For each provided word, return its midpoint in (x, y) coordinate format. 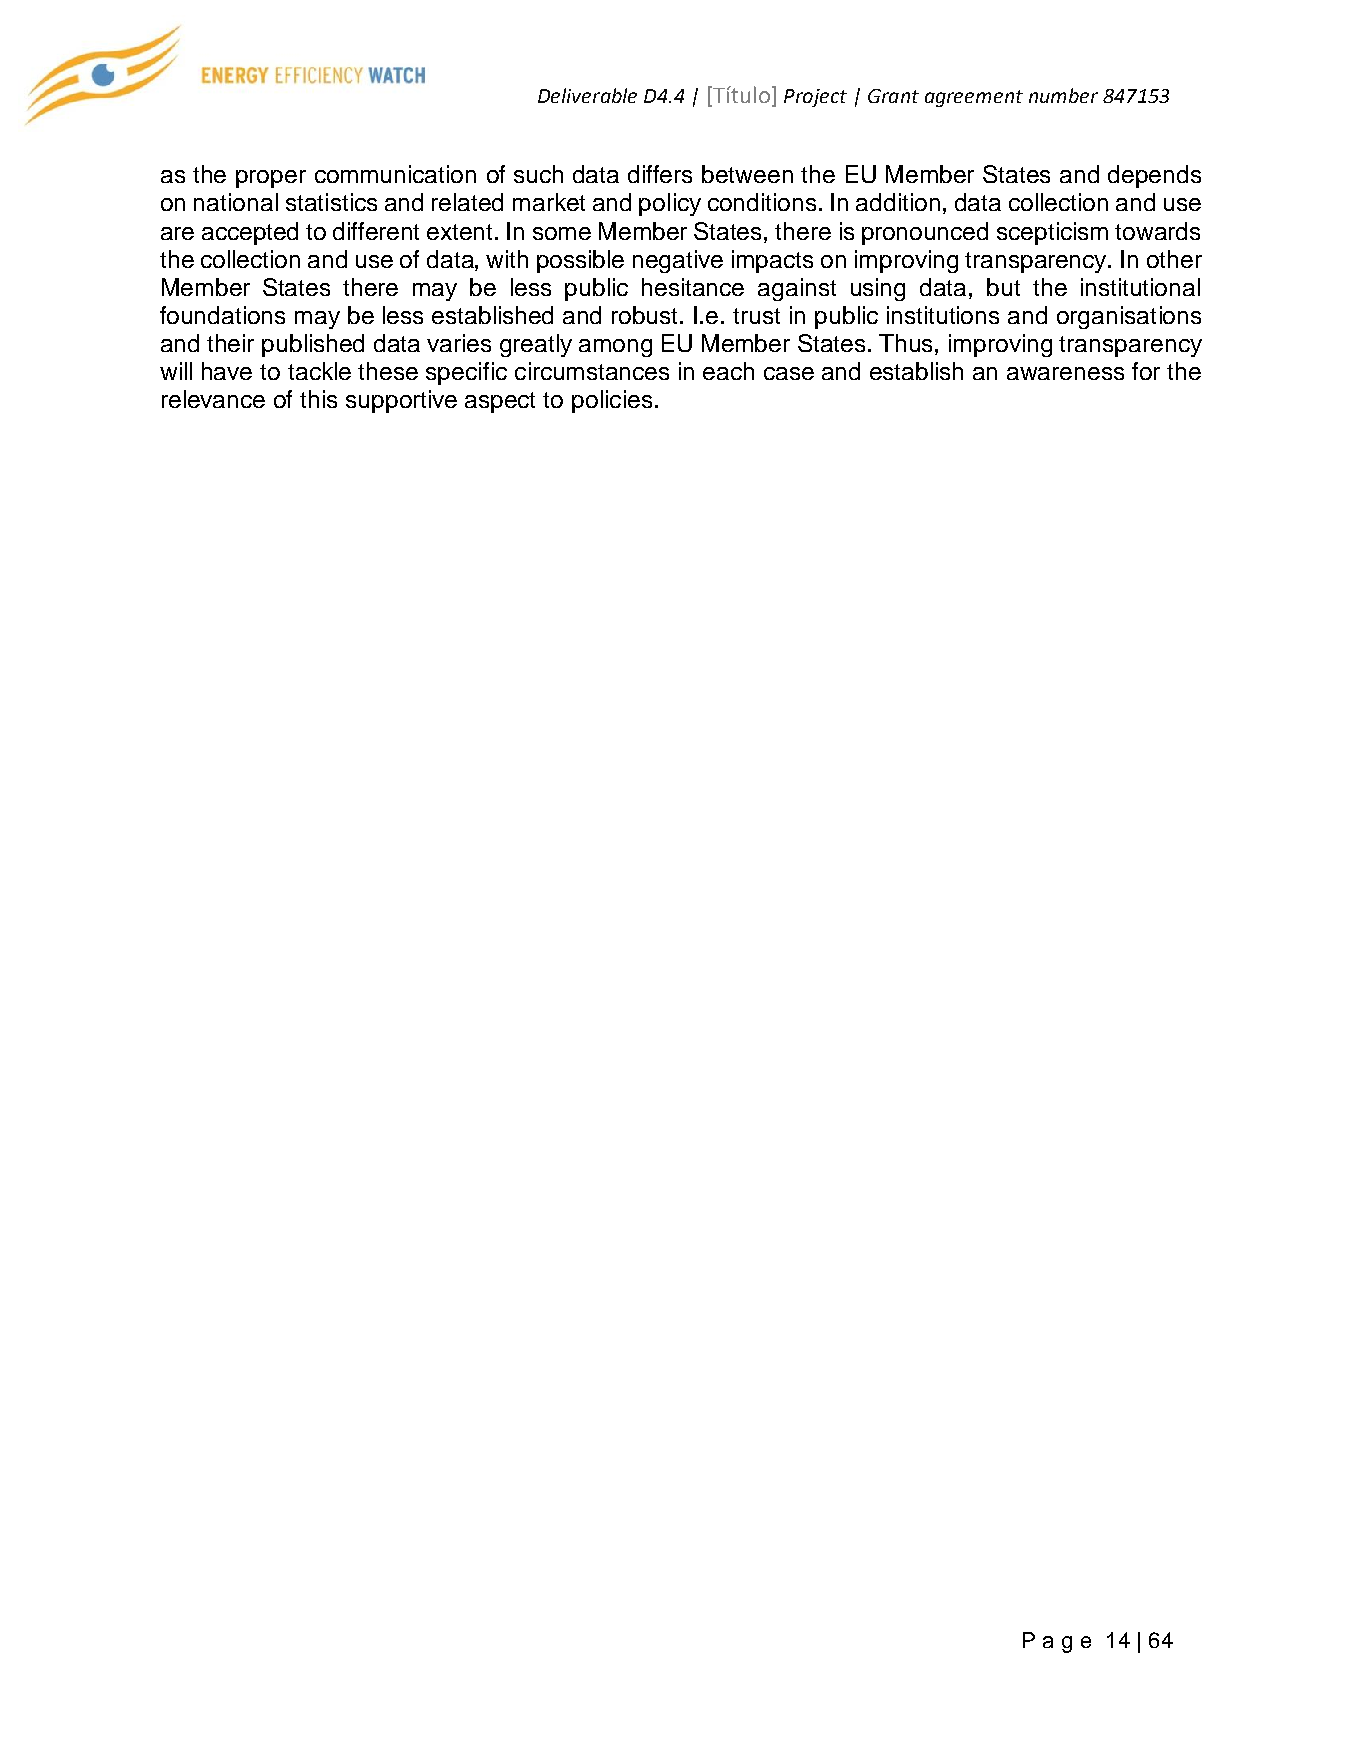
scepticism (1052, 233)
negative (678, 261)
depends (1154, 176)
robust (646, 315)
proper (271, 179)
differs (660, 174)
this (318, 399)
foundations (222, 315)
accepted (250, 233)
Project (815, 98)
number (1063, 95)
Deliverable (587, 95)
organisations (1129, 317)
